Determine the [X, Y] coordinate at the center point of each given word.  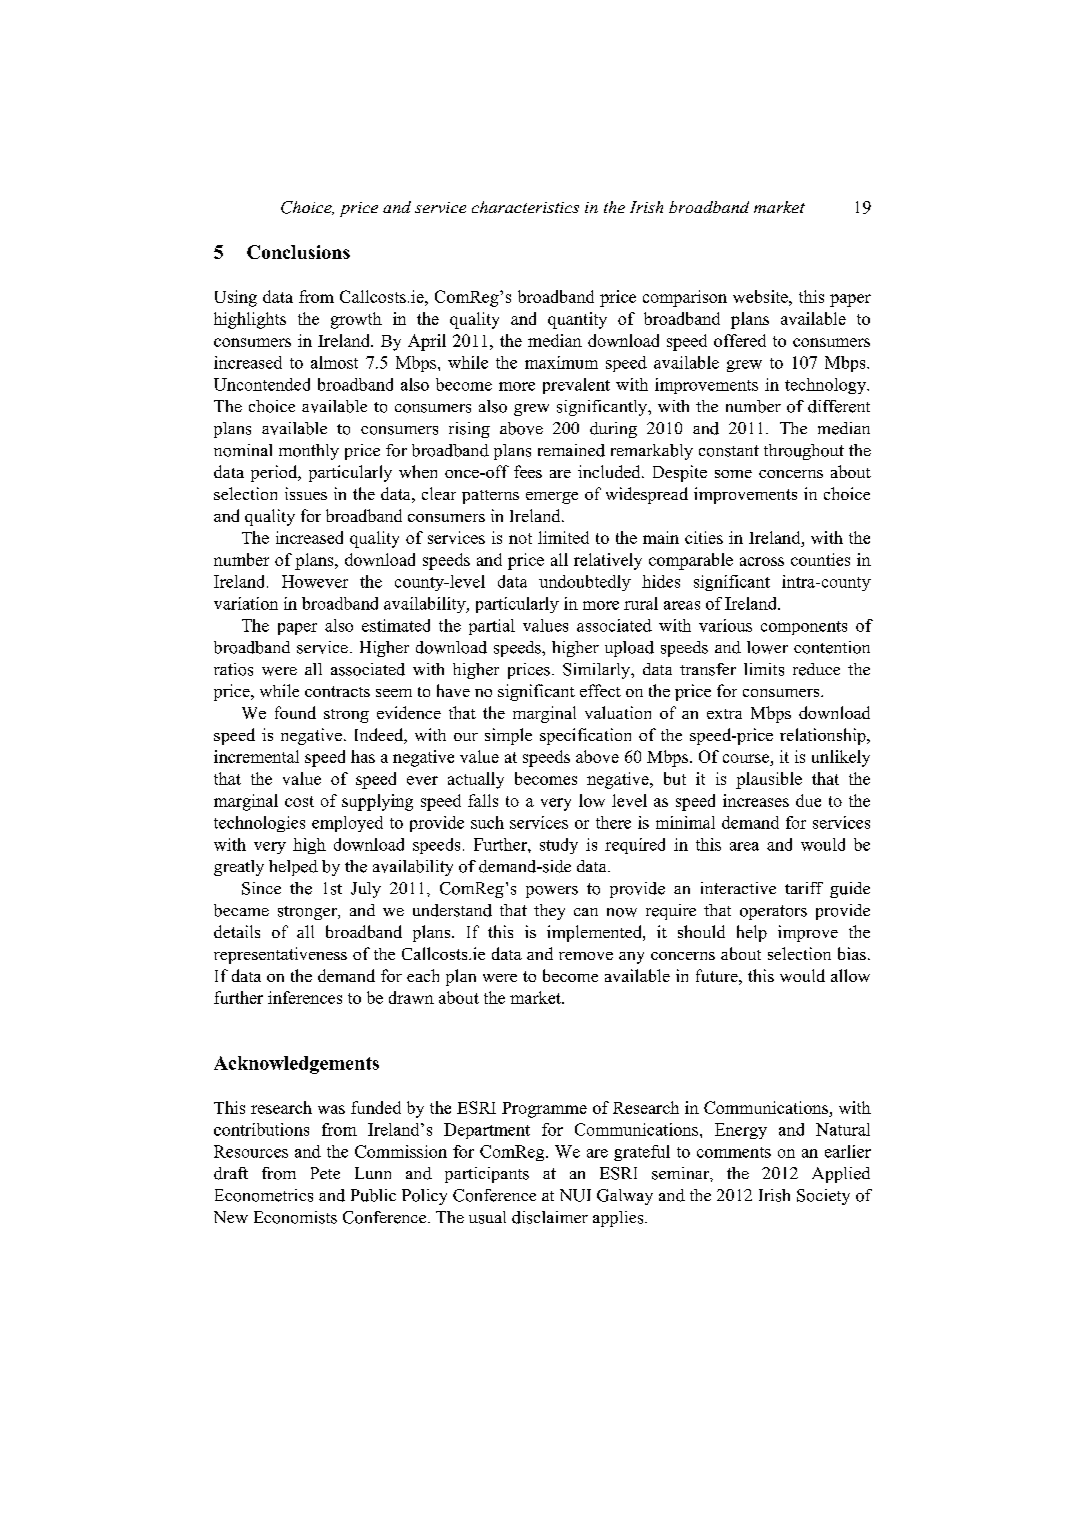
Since [261, 888]
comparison [685, 298]
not [520, 538]
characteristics [525, 207]
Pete [325, 1173]
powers [552, 892]
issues [306, 493]
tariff [804, 888]
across [762, 561]
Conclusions [298, 252]
